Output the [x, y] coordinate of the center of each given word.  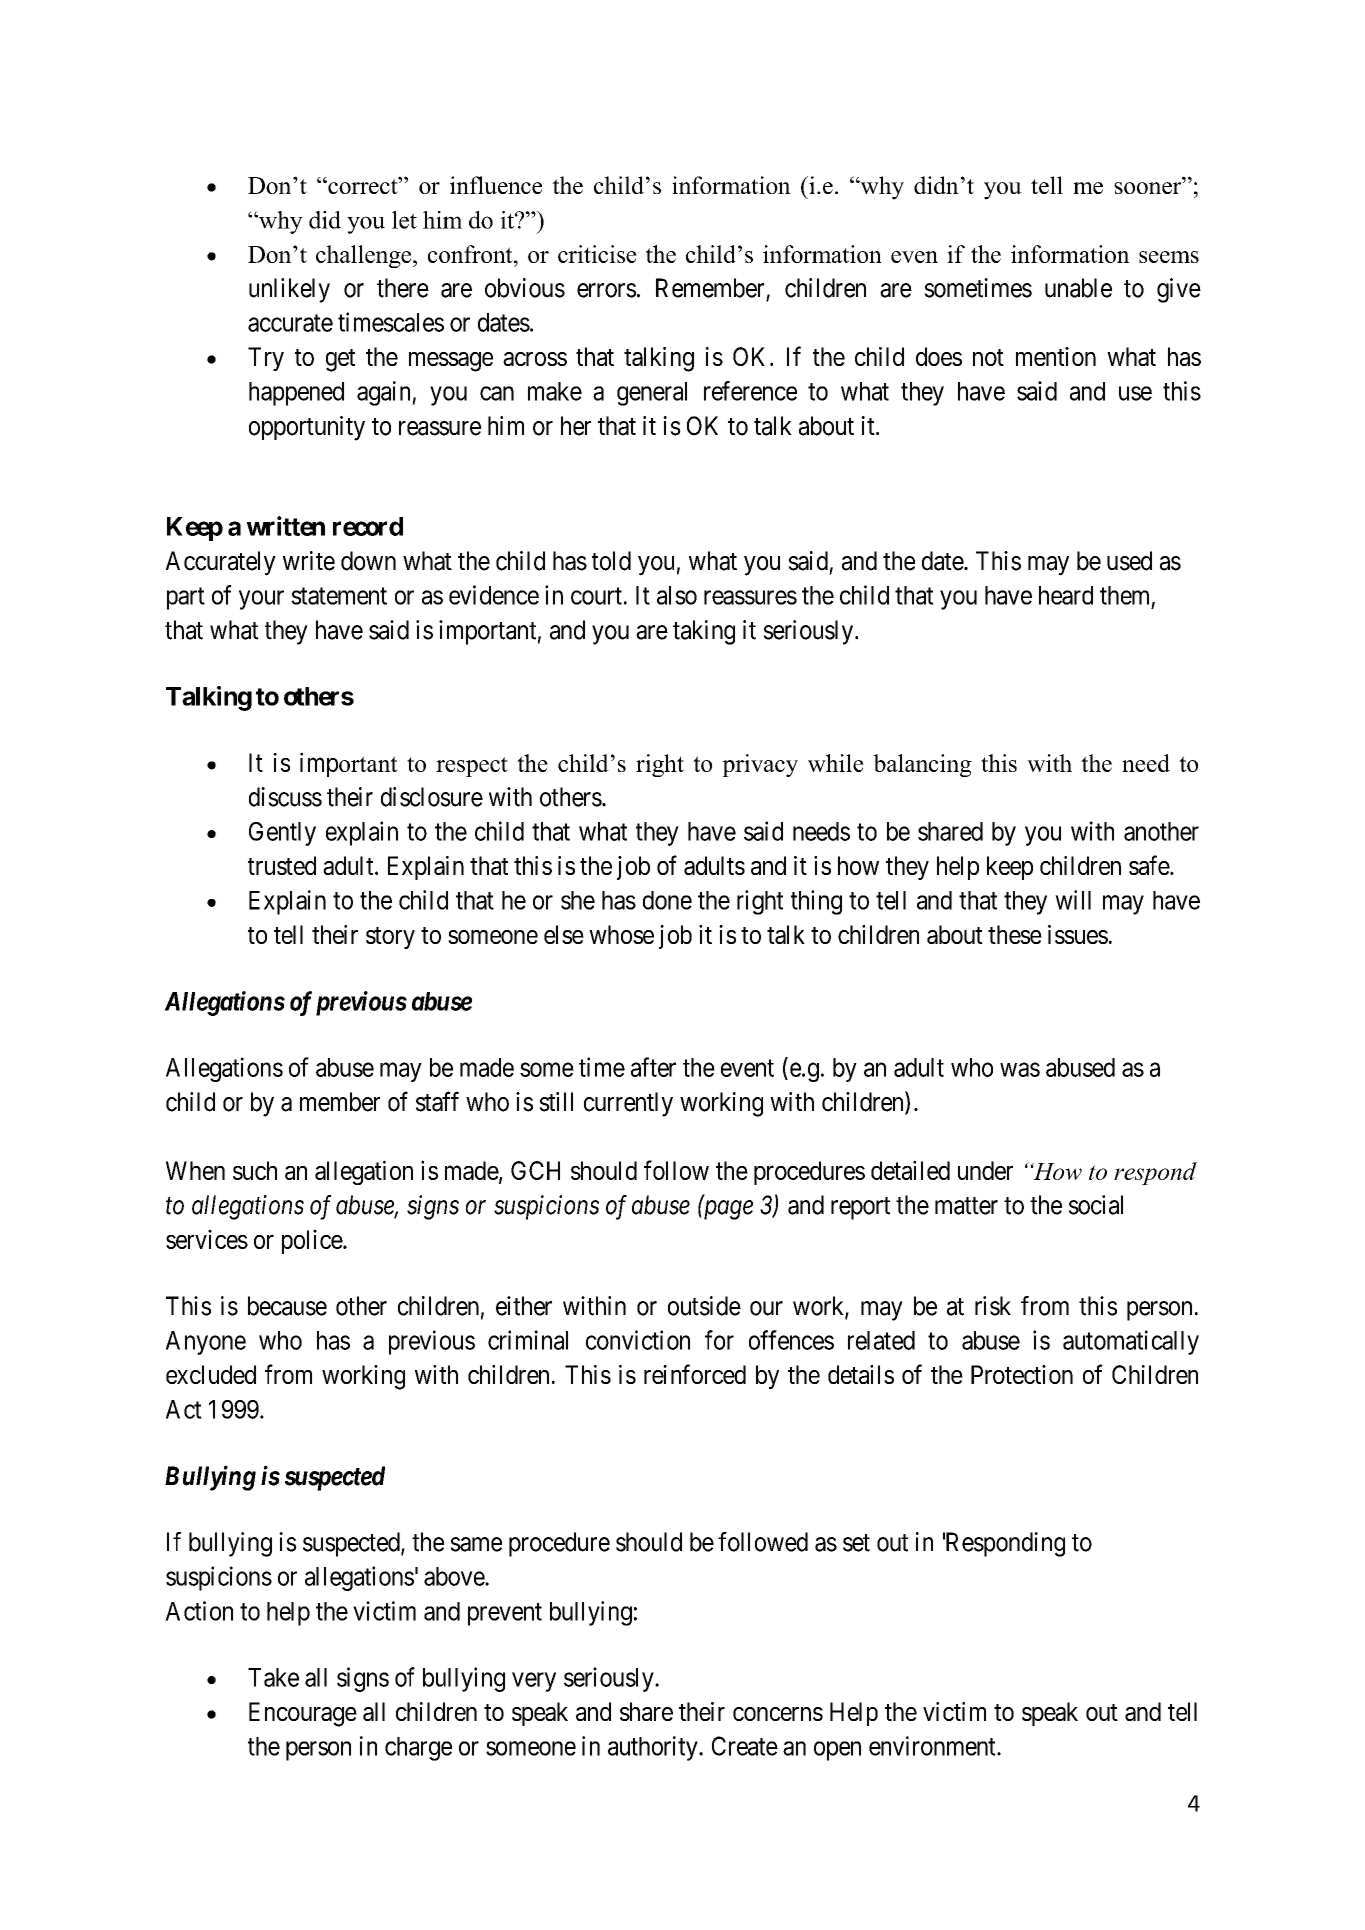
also [677, 595]
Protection [1022, 1374]
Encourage [303, 1714]
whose [621, 934]
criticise [597, 254]
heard [1066, 595]
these [1015, 934]
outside [704, 1306]
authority [654, 1748]
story [390, 938]
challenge [365, 256]
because [287, 1306]
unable [1078, 288]
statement [339, 596]
